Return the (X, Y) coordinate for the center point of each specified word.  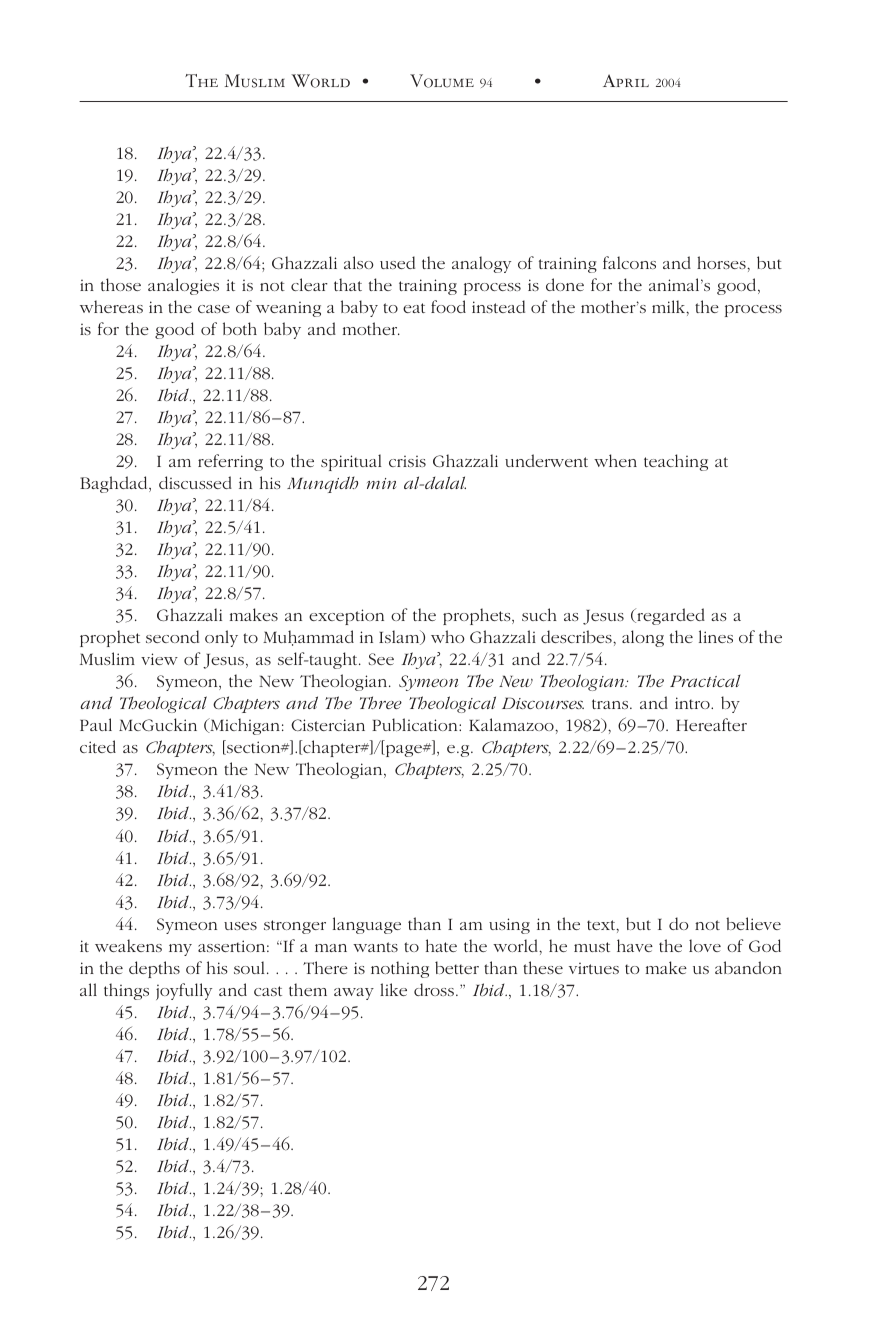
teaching (676, 462)
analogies (183, 286)
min (381, 483)
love (705, 945)
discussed (195, 482)
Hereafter (711, 724)
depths (154, 969)
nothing (400, 969)
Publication (416, 724)
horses (722, 262)
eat (414, 308)
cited (98, 746)
